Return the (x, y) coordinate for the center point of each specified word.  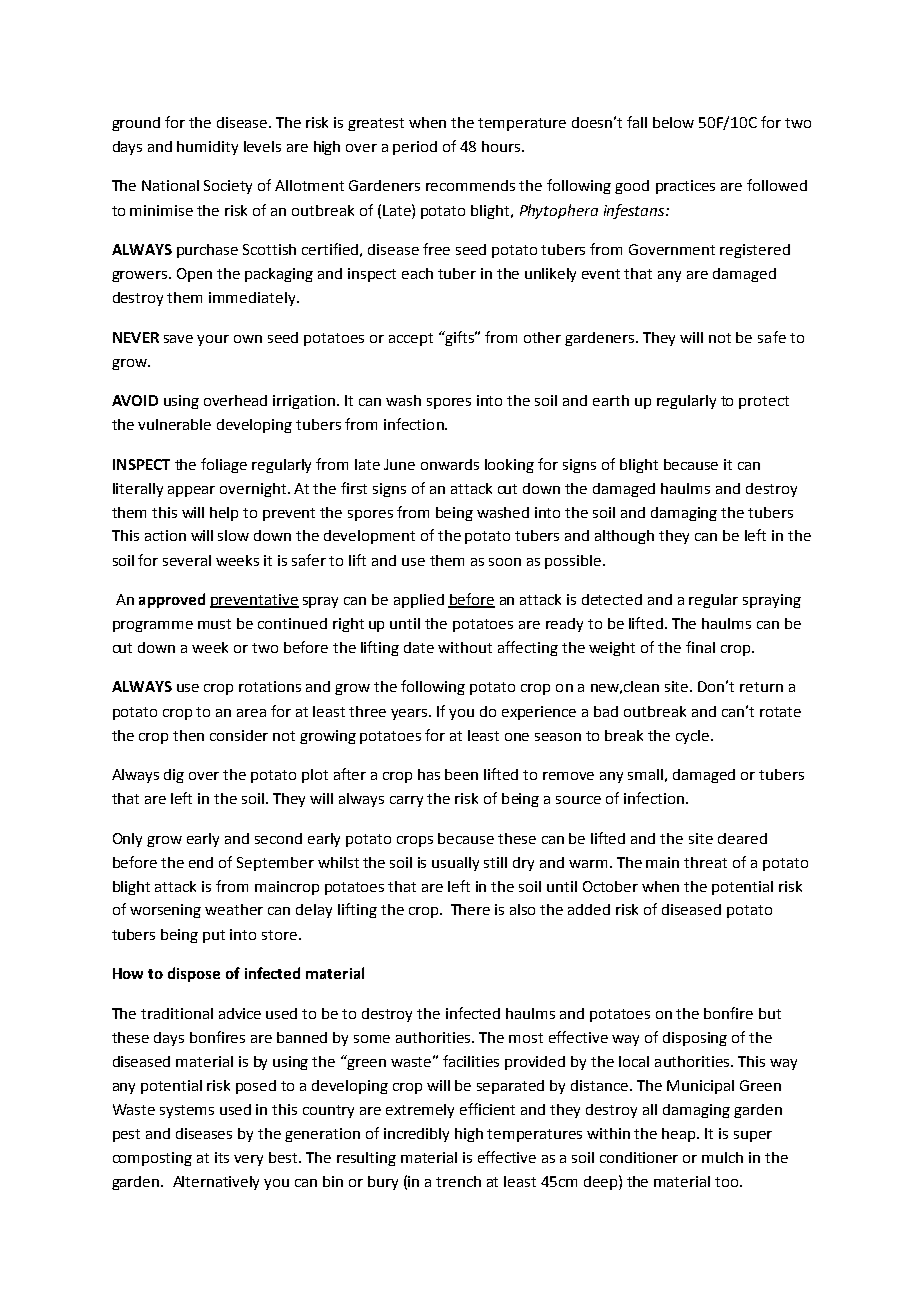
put (214, 936)
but (770, 1013)
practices (685, 187)
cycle (694, 737)
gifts (460, 338)
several (187, 560)
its (222, 1157)
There (470, 909)
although (624, 537)
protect (764, 402)
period (415, 148)
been (461, 774)
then (188, 735)
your (213, 340)
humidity (207, 148)
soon (505, 562)
